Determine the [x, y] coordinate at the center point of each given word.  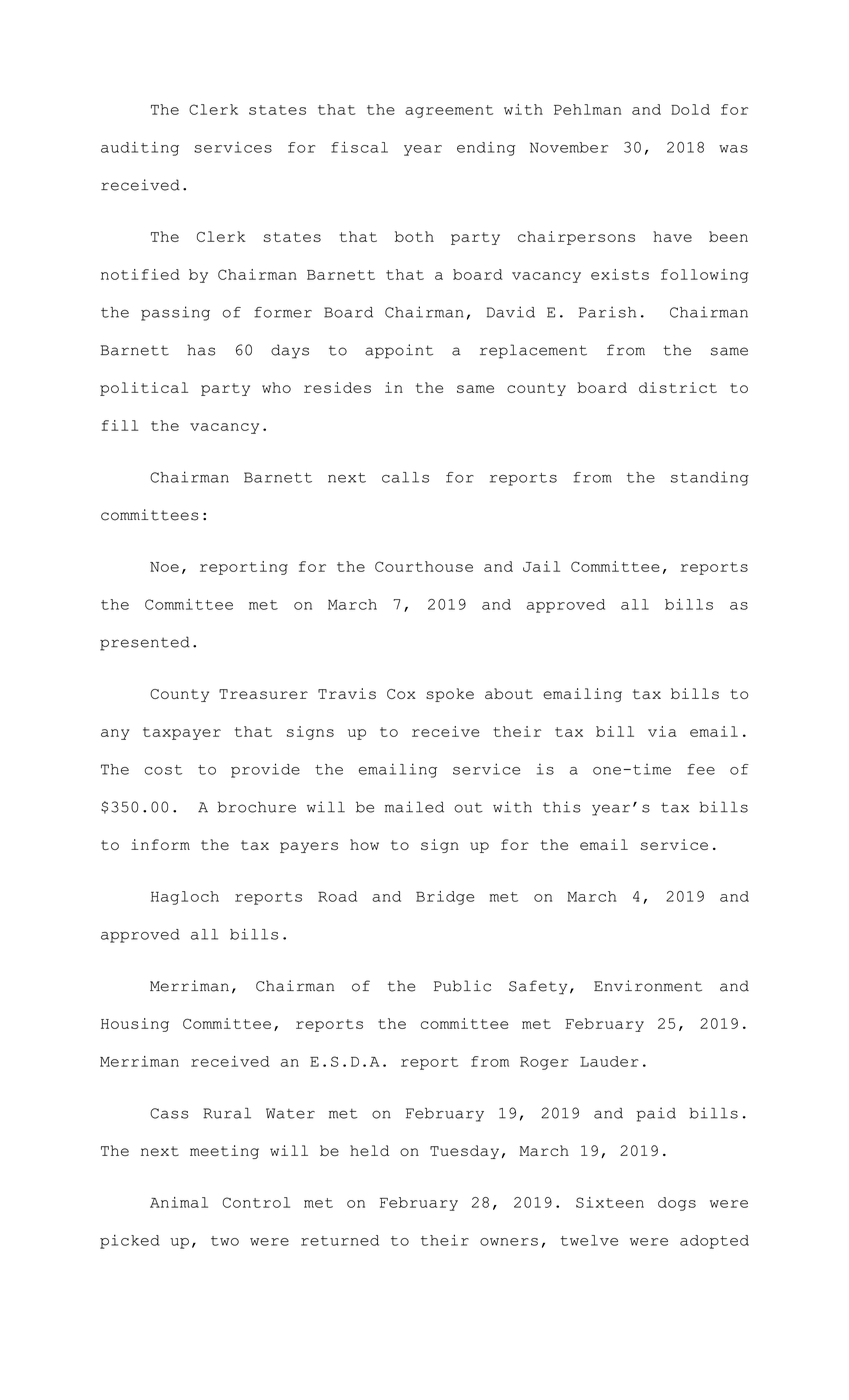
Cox [401, 694]
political [144, 389]
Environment [648, 986]
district [678, 387]
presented [145, 643]
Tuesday [464, 1152]
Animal [179, 1202]
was [733, 149]
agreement [449, 111]
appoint [399, 351]
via [662, 731]
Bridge [445, 898]
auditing [140, 149]
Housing [135, 1025]
